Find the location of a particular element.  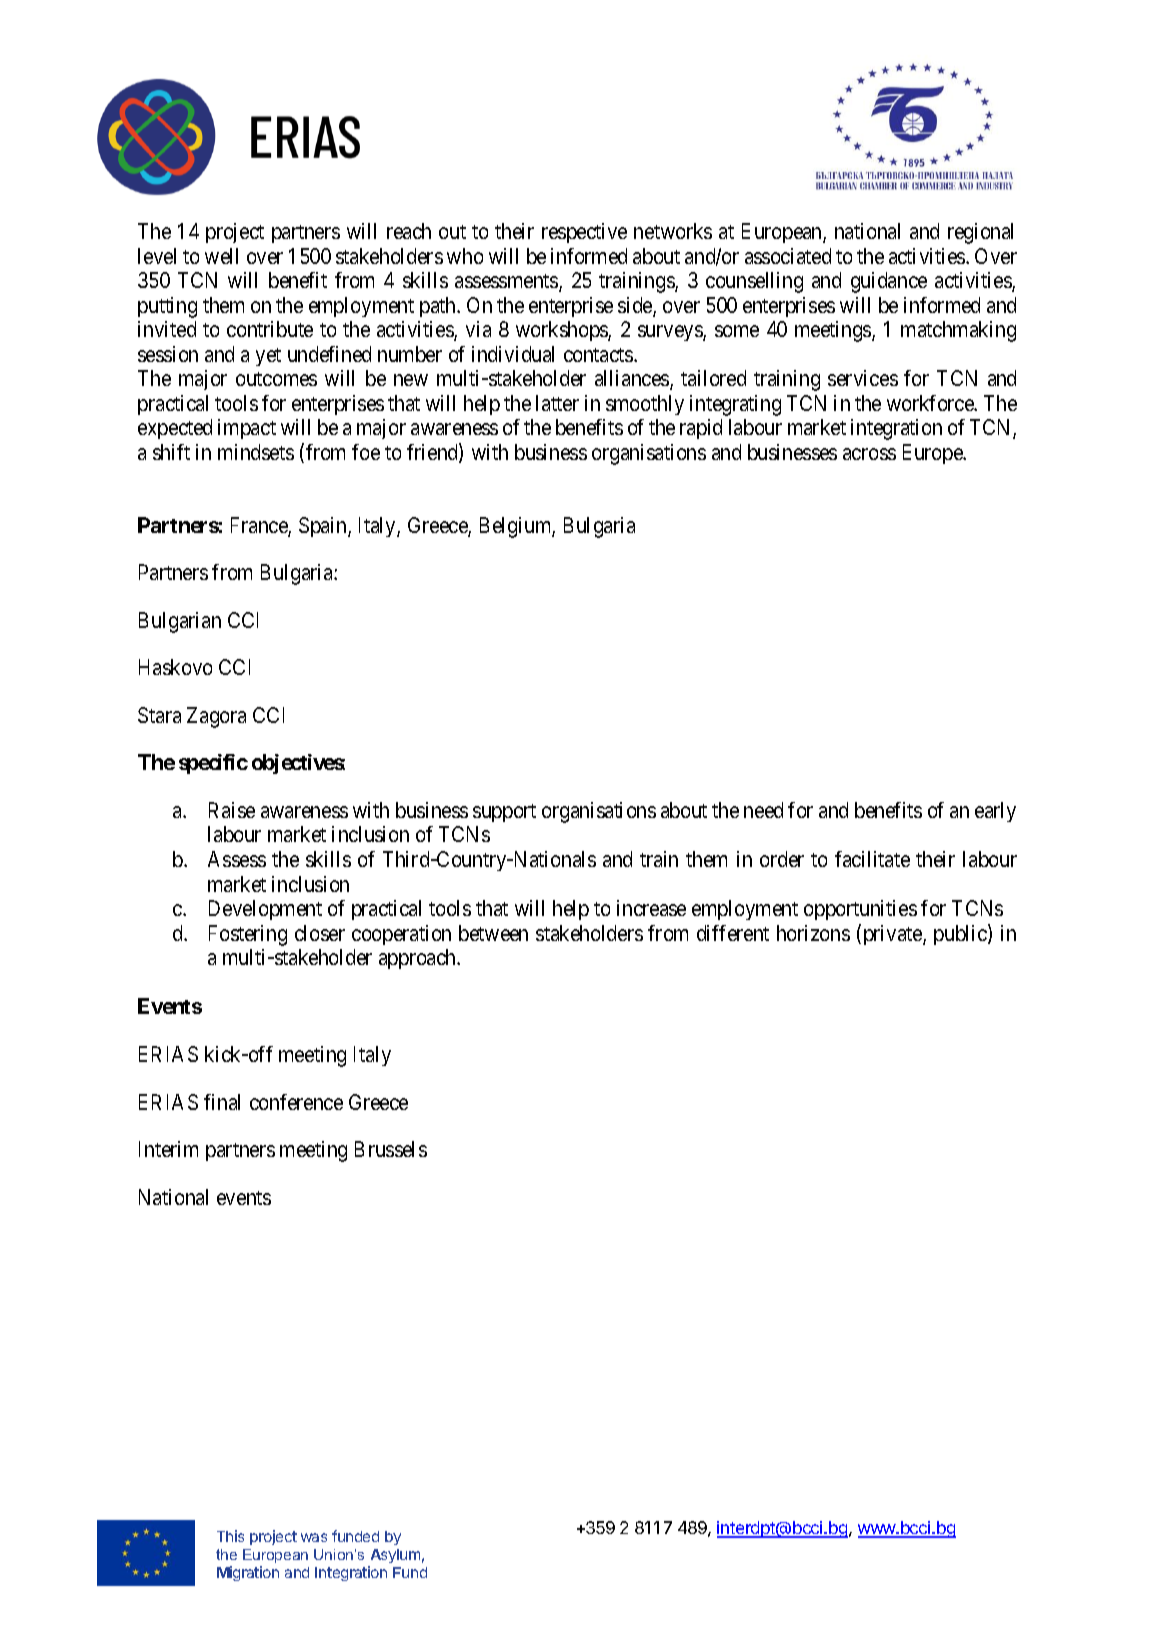

opportunities is located at coordinates (860, 910).
